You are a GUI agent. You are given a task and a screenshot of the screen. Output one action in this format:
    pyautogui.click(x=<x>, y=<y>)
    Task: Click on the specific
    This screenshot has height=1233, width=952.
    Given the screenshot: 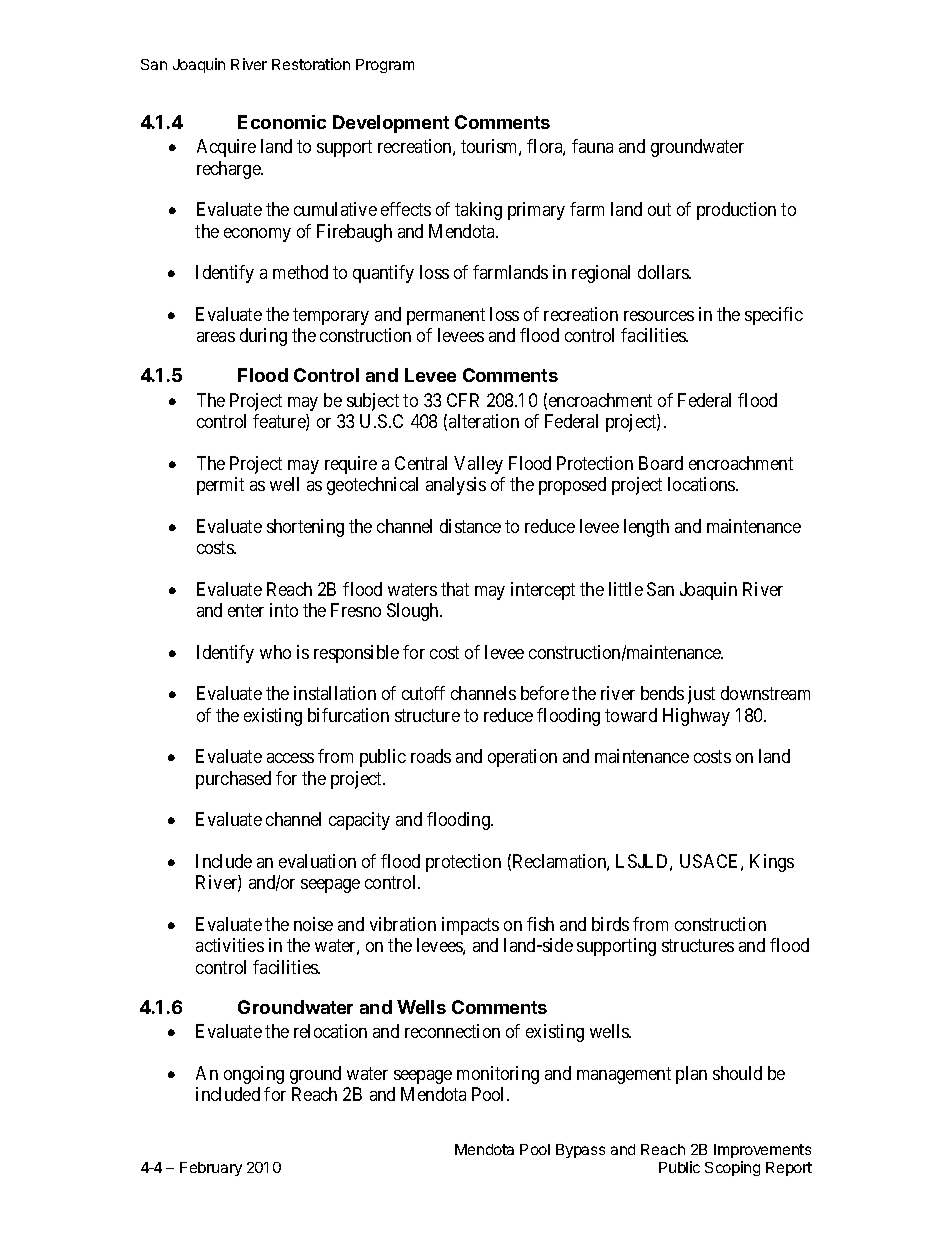 What is the action you would take?
    pyautogui.click(x=774, y=316)
